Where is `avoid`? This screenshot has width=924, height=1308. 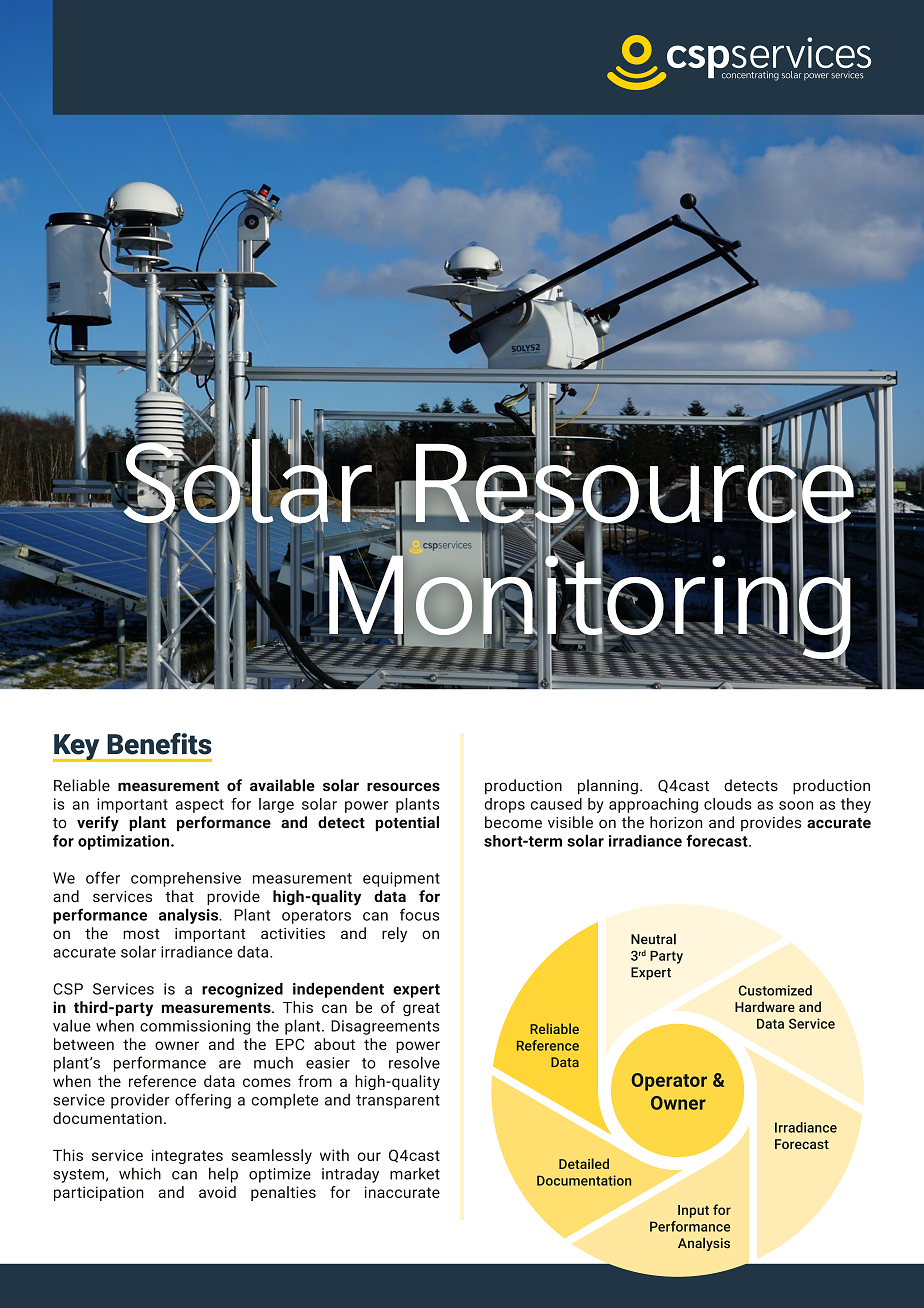 avoid is located at coordinates (217, 1192).
